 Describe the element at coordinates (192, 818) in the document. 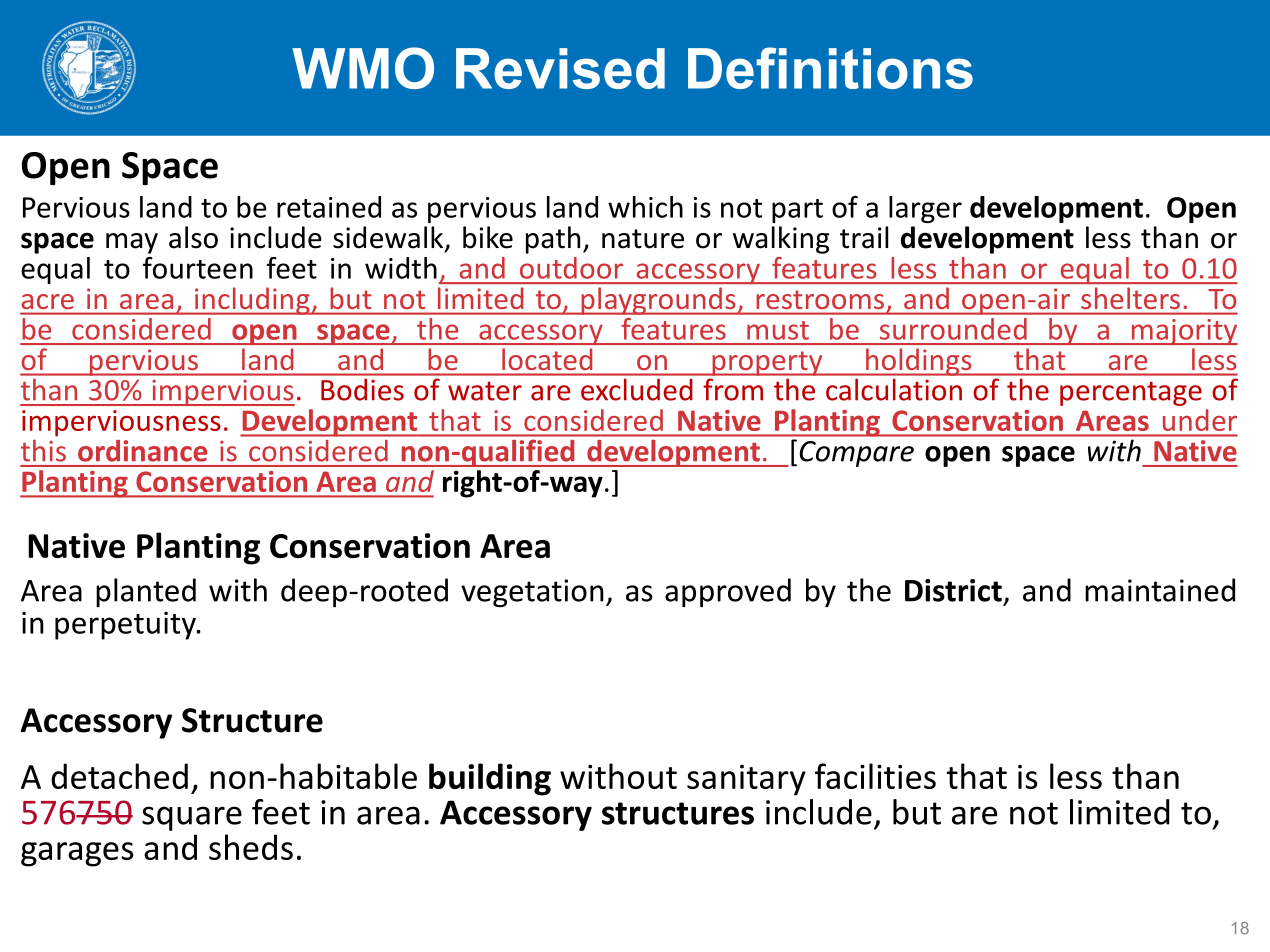

I see `square` at that location.
